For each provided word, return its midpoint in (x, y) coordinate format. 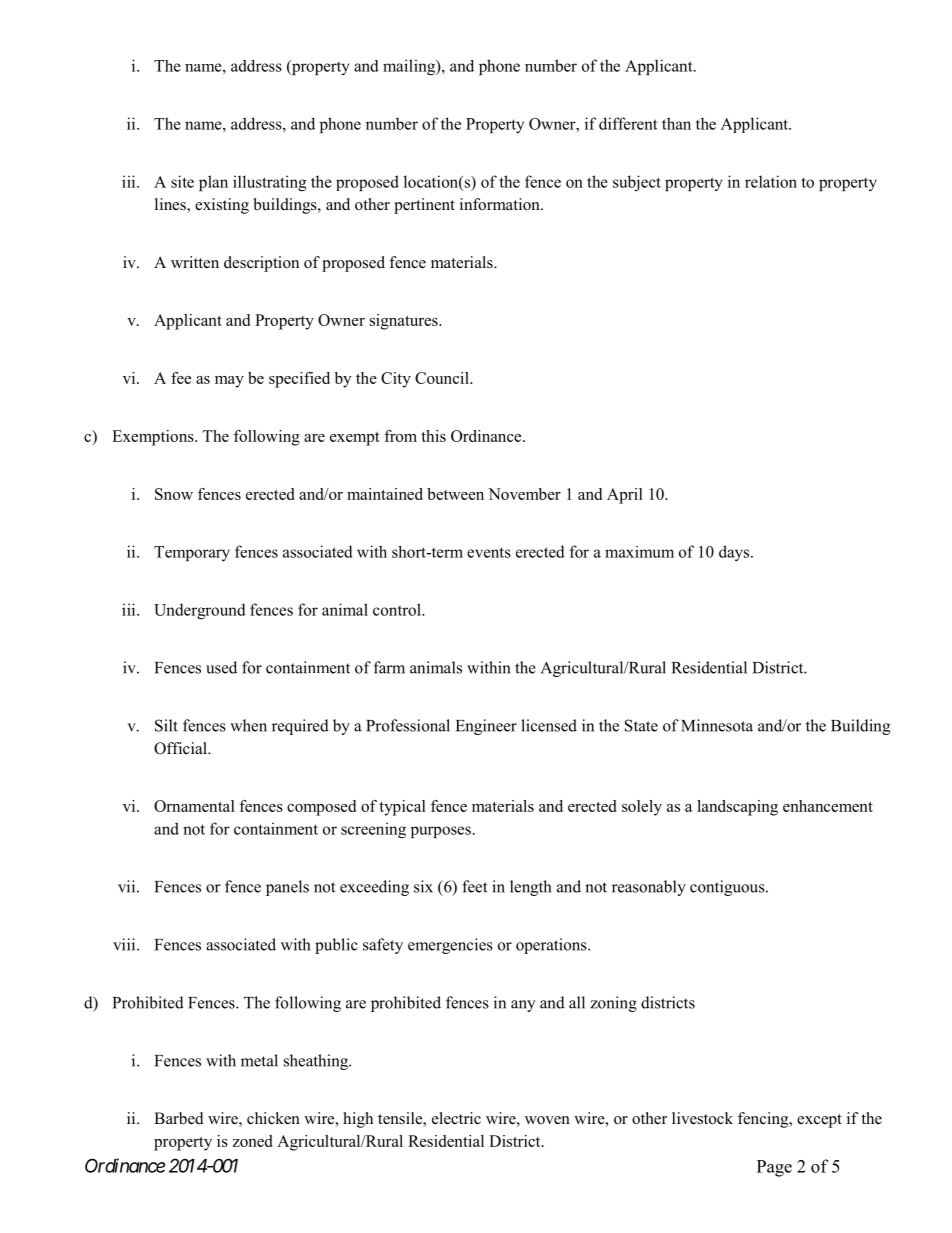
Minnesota (717, 725)
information (501, 204)
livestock (702, 1118)
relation (771, 181)
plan (213, 183)
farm (389, 667)
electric (456, 1118)
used (221, 667)
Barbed (179, 1118)
